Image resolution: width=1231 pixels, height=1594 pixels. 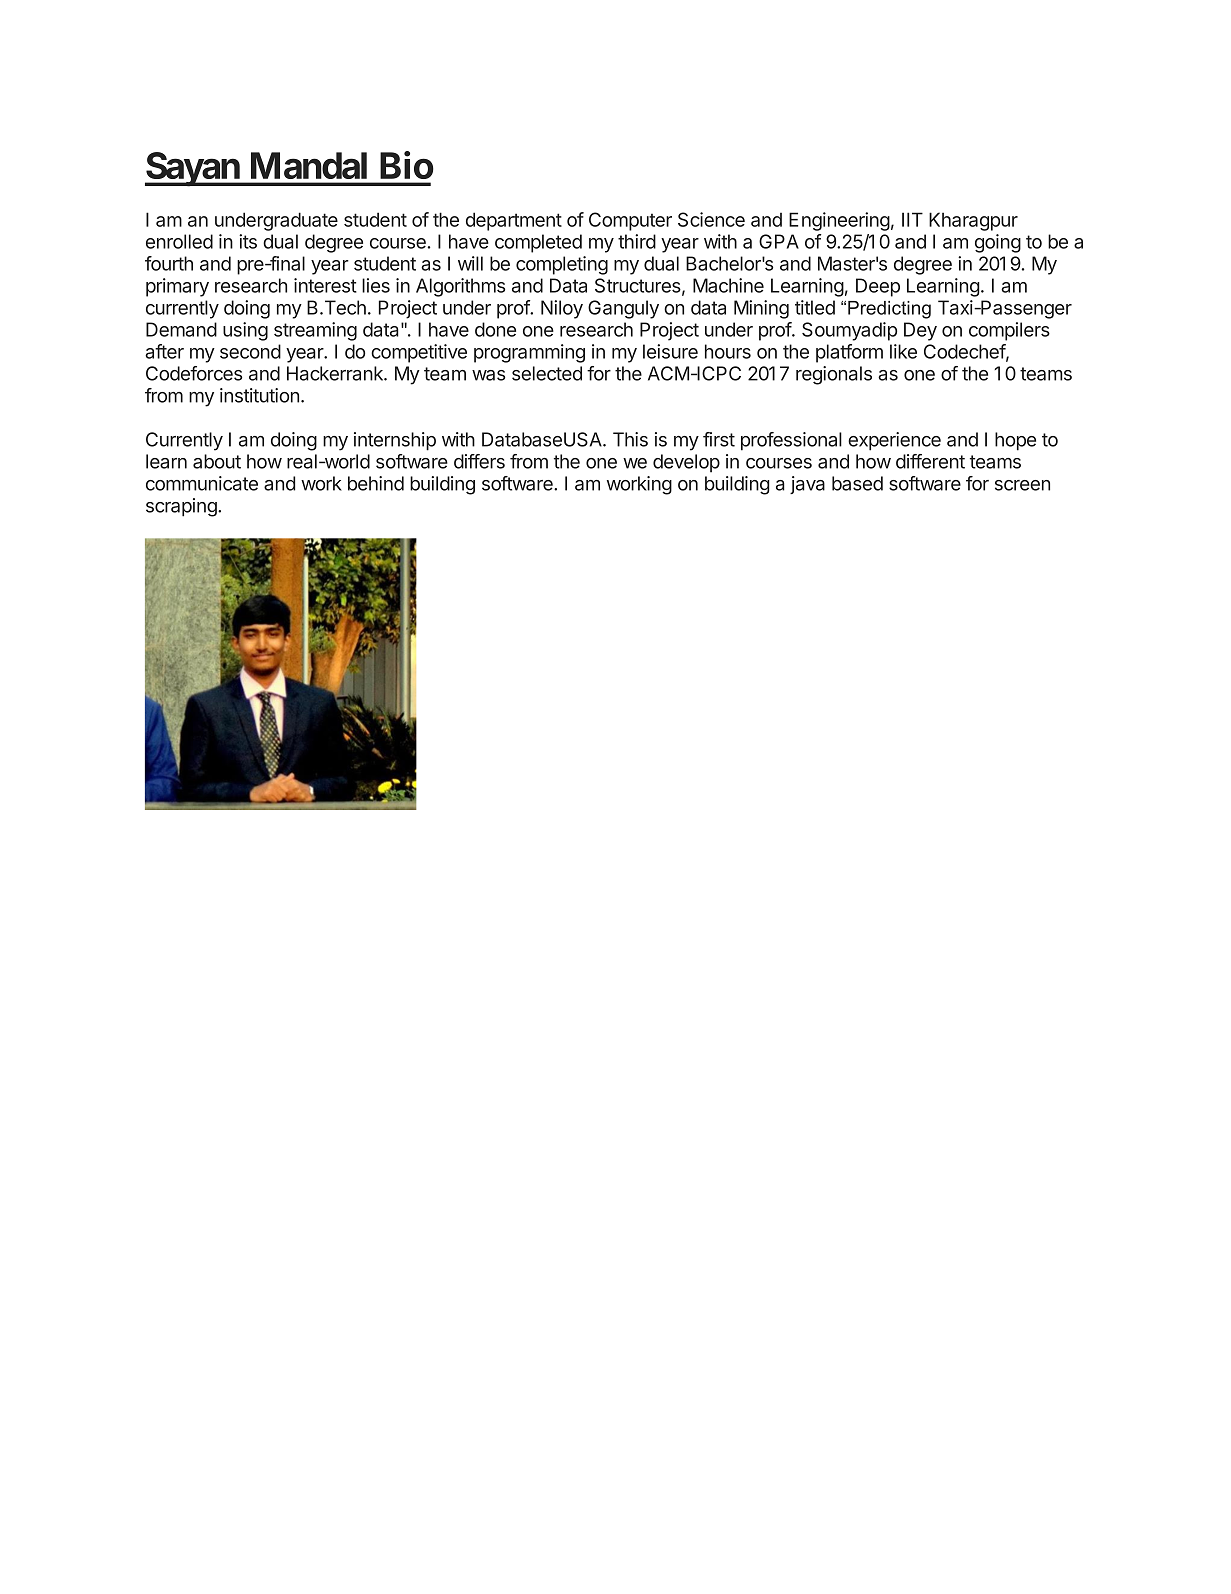 I want to click on its, so click(x=248, y=241).
